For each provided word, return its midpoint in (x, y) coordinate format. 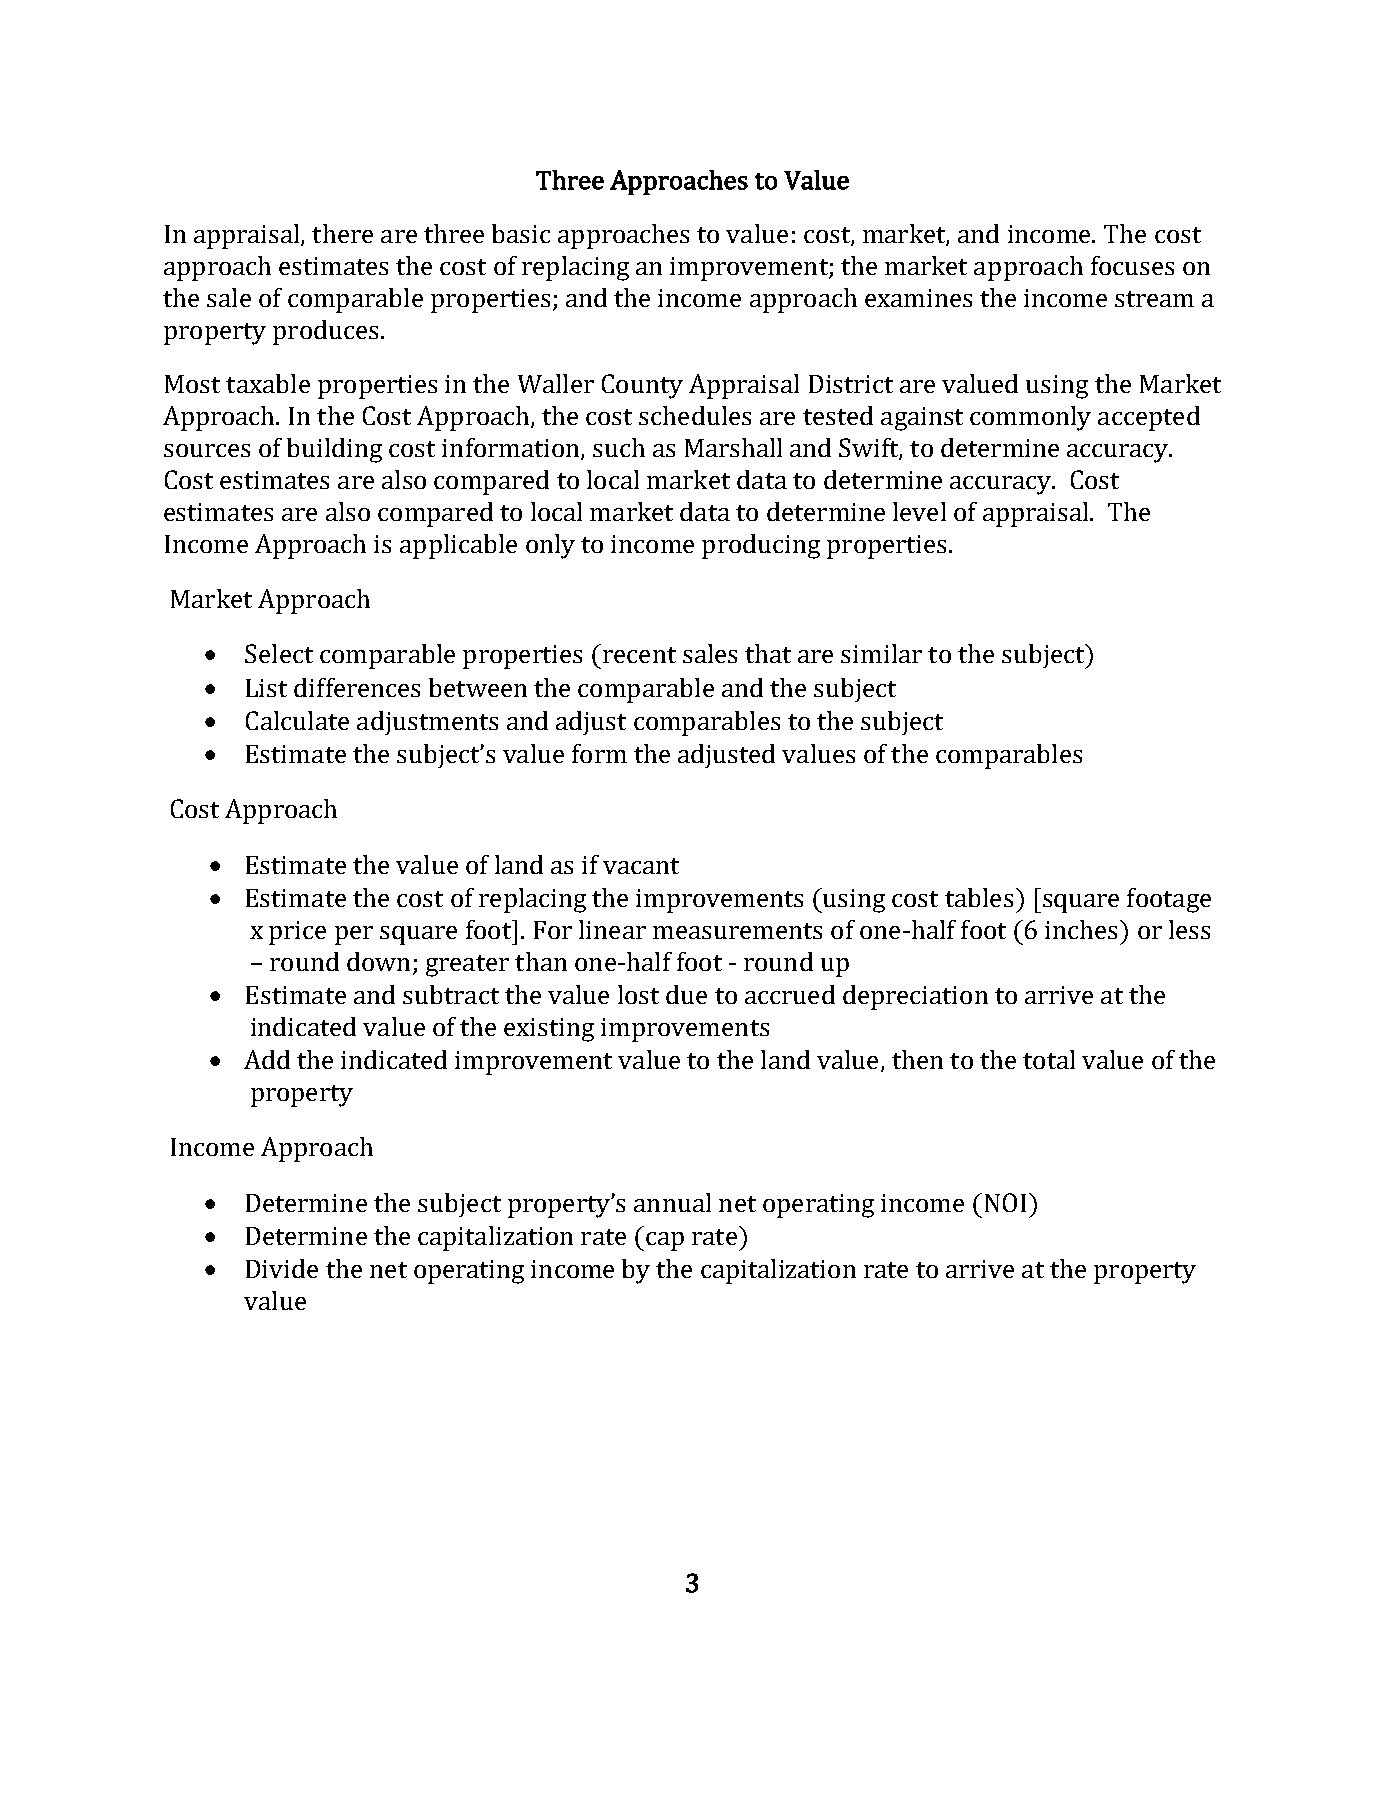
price (297, 933)
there (342, 233)
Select (279, 653)
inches (1083, 929)
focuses (1132, 265)
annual (672, 1202)
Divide (282, 1268)
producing (761, 546)
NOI (1005, 1202)
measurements (737, 931)
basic (521, 233)
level (919, 511)
